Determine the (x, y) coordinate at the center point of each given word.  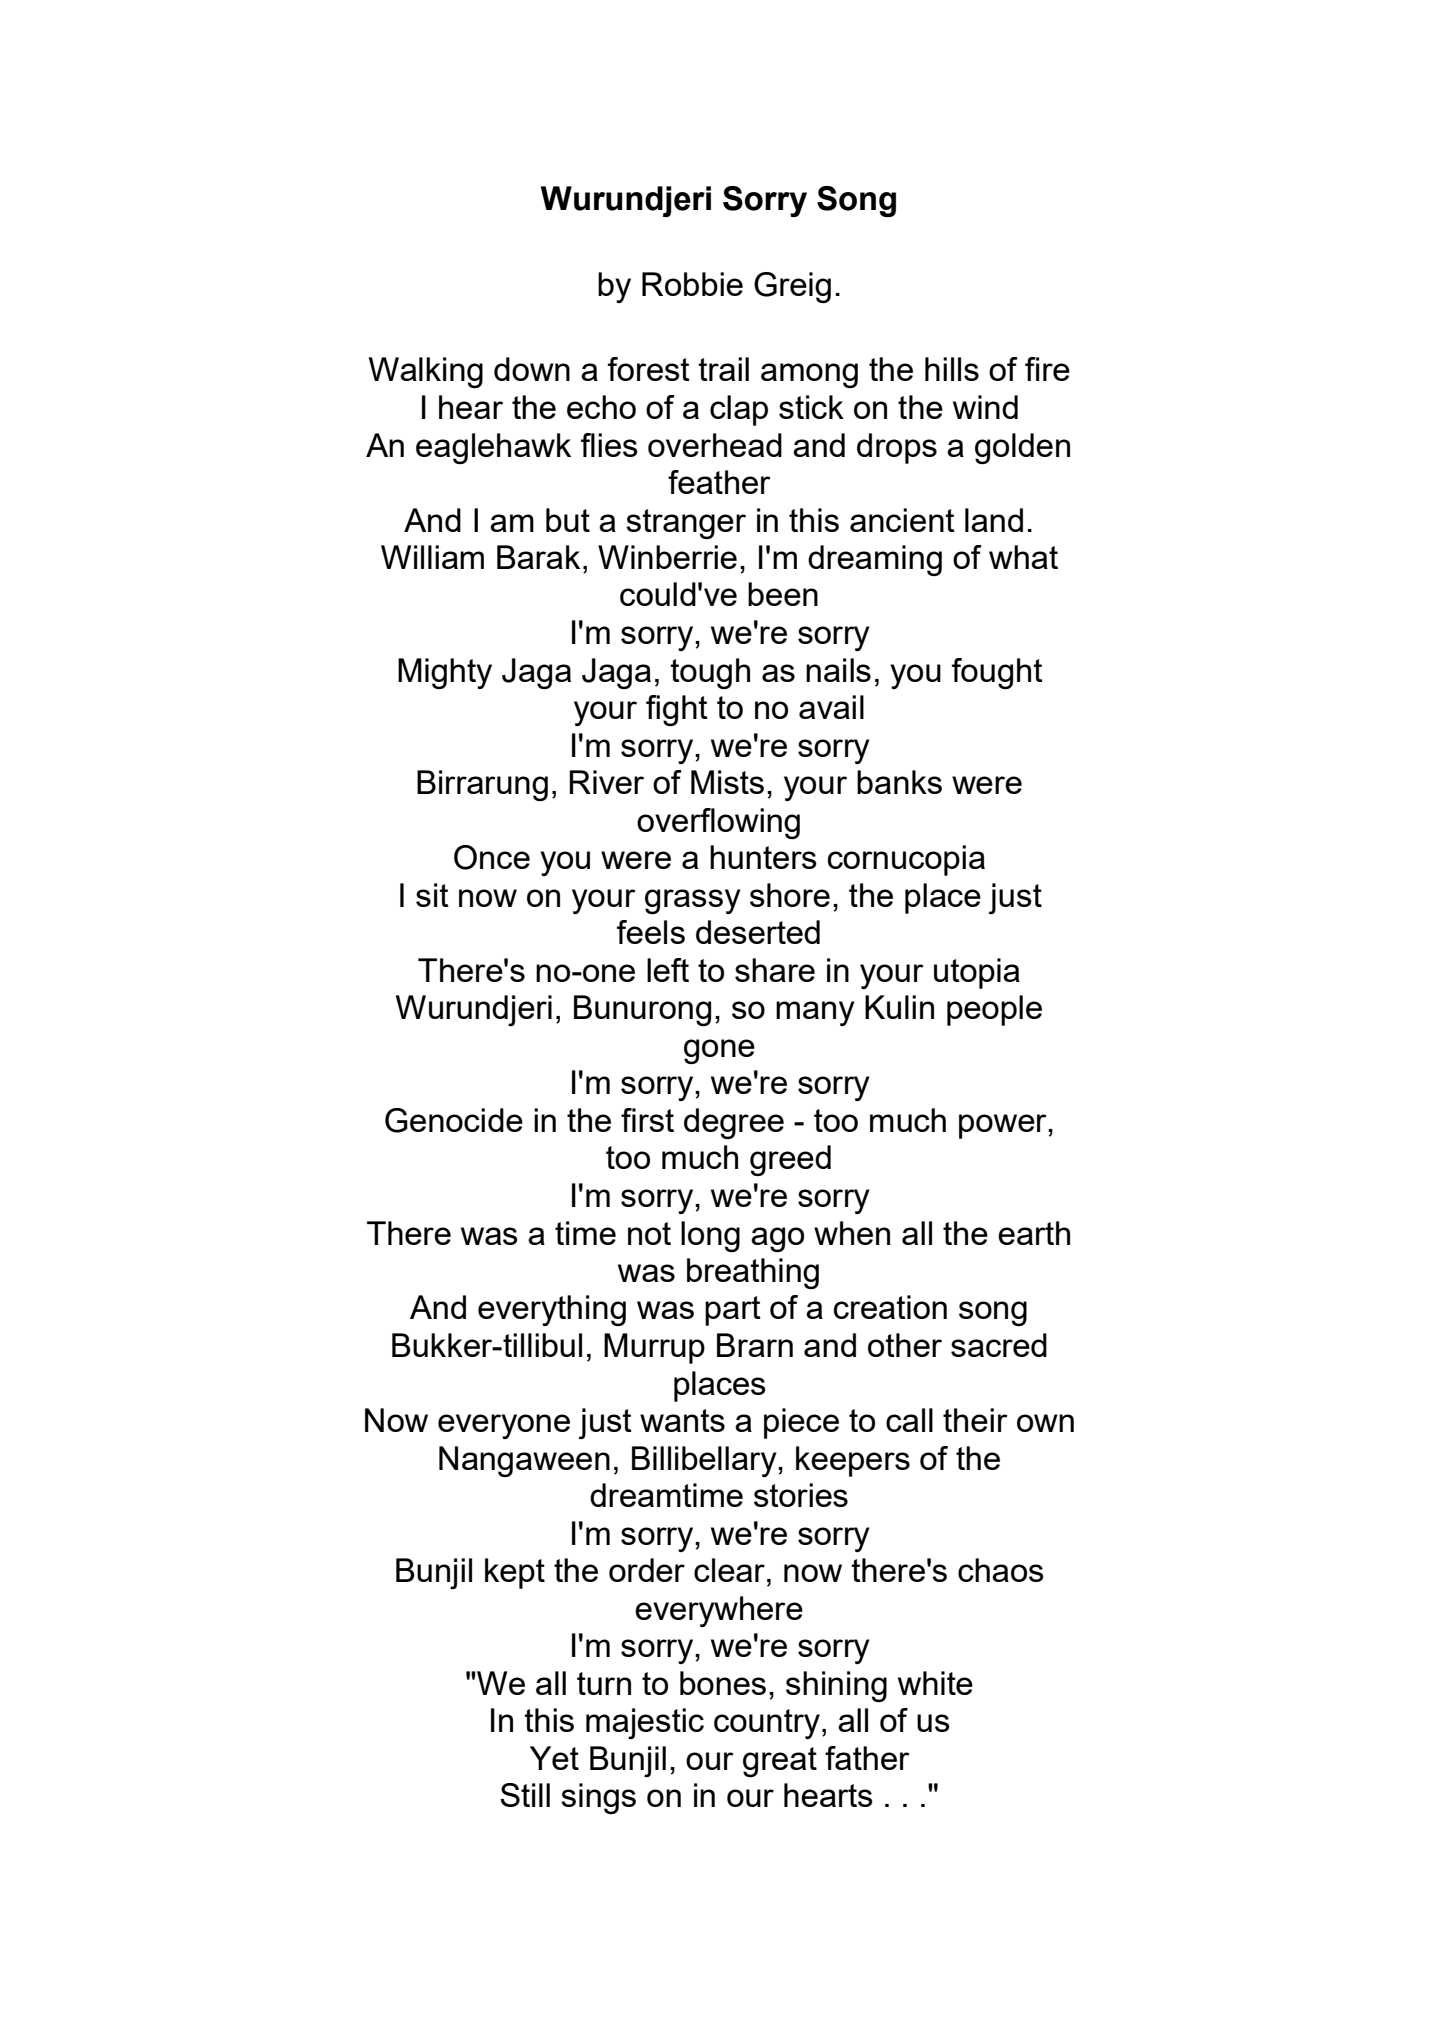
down (532, 369)
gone (719, 1051)
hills (952, 369)
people (994, 1010)
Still (525, 1795)
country (767, 1724)
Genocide (454, 1120)
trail (723, 369)
